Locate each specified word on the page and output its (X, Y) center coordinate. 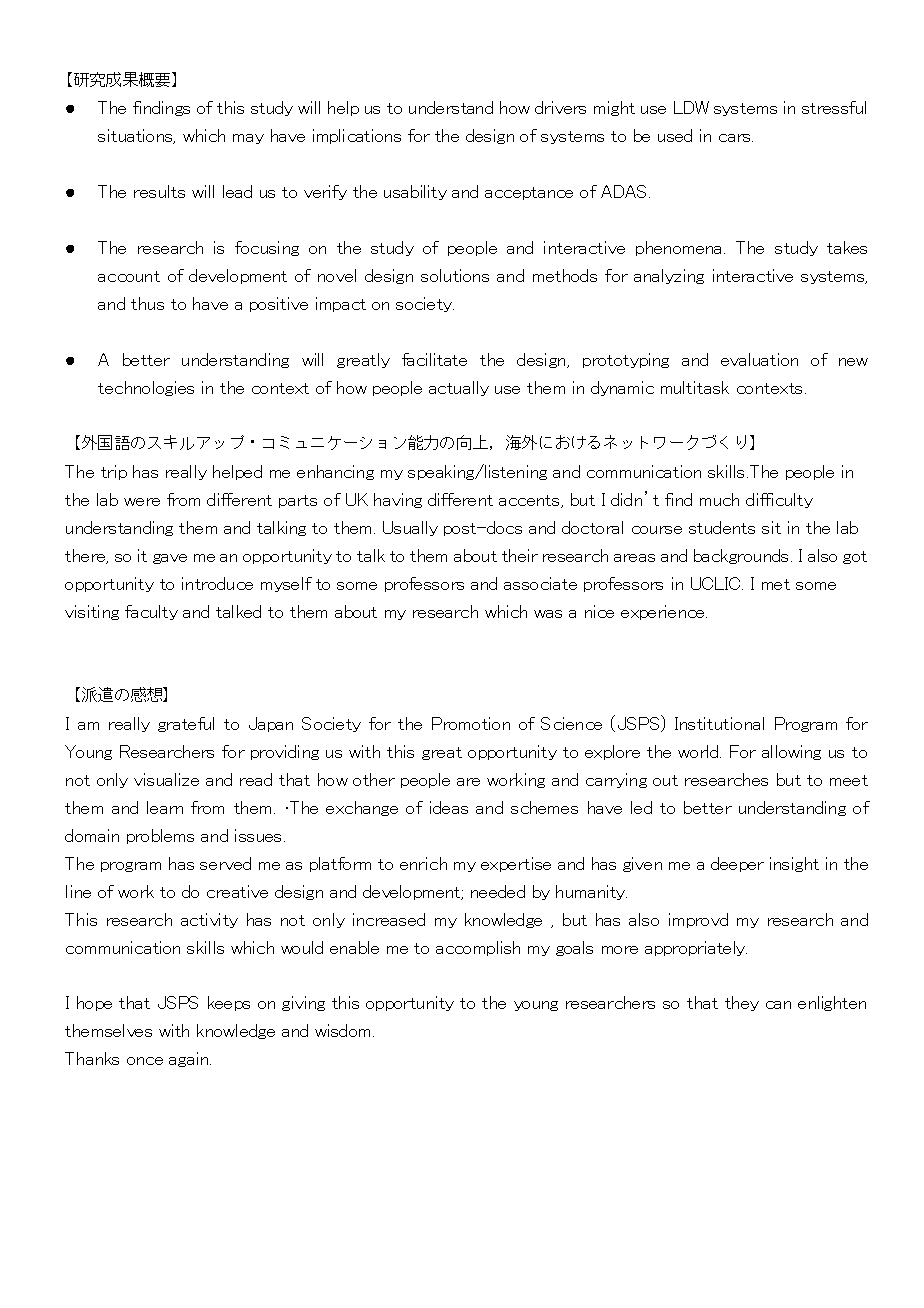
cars (736, 138)
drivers (560, 107)
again (190, 1059)
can (778, 1005)
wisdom (342, 1030)
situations (136, 136)
